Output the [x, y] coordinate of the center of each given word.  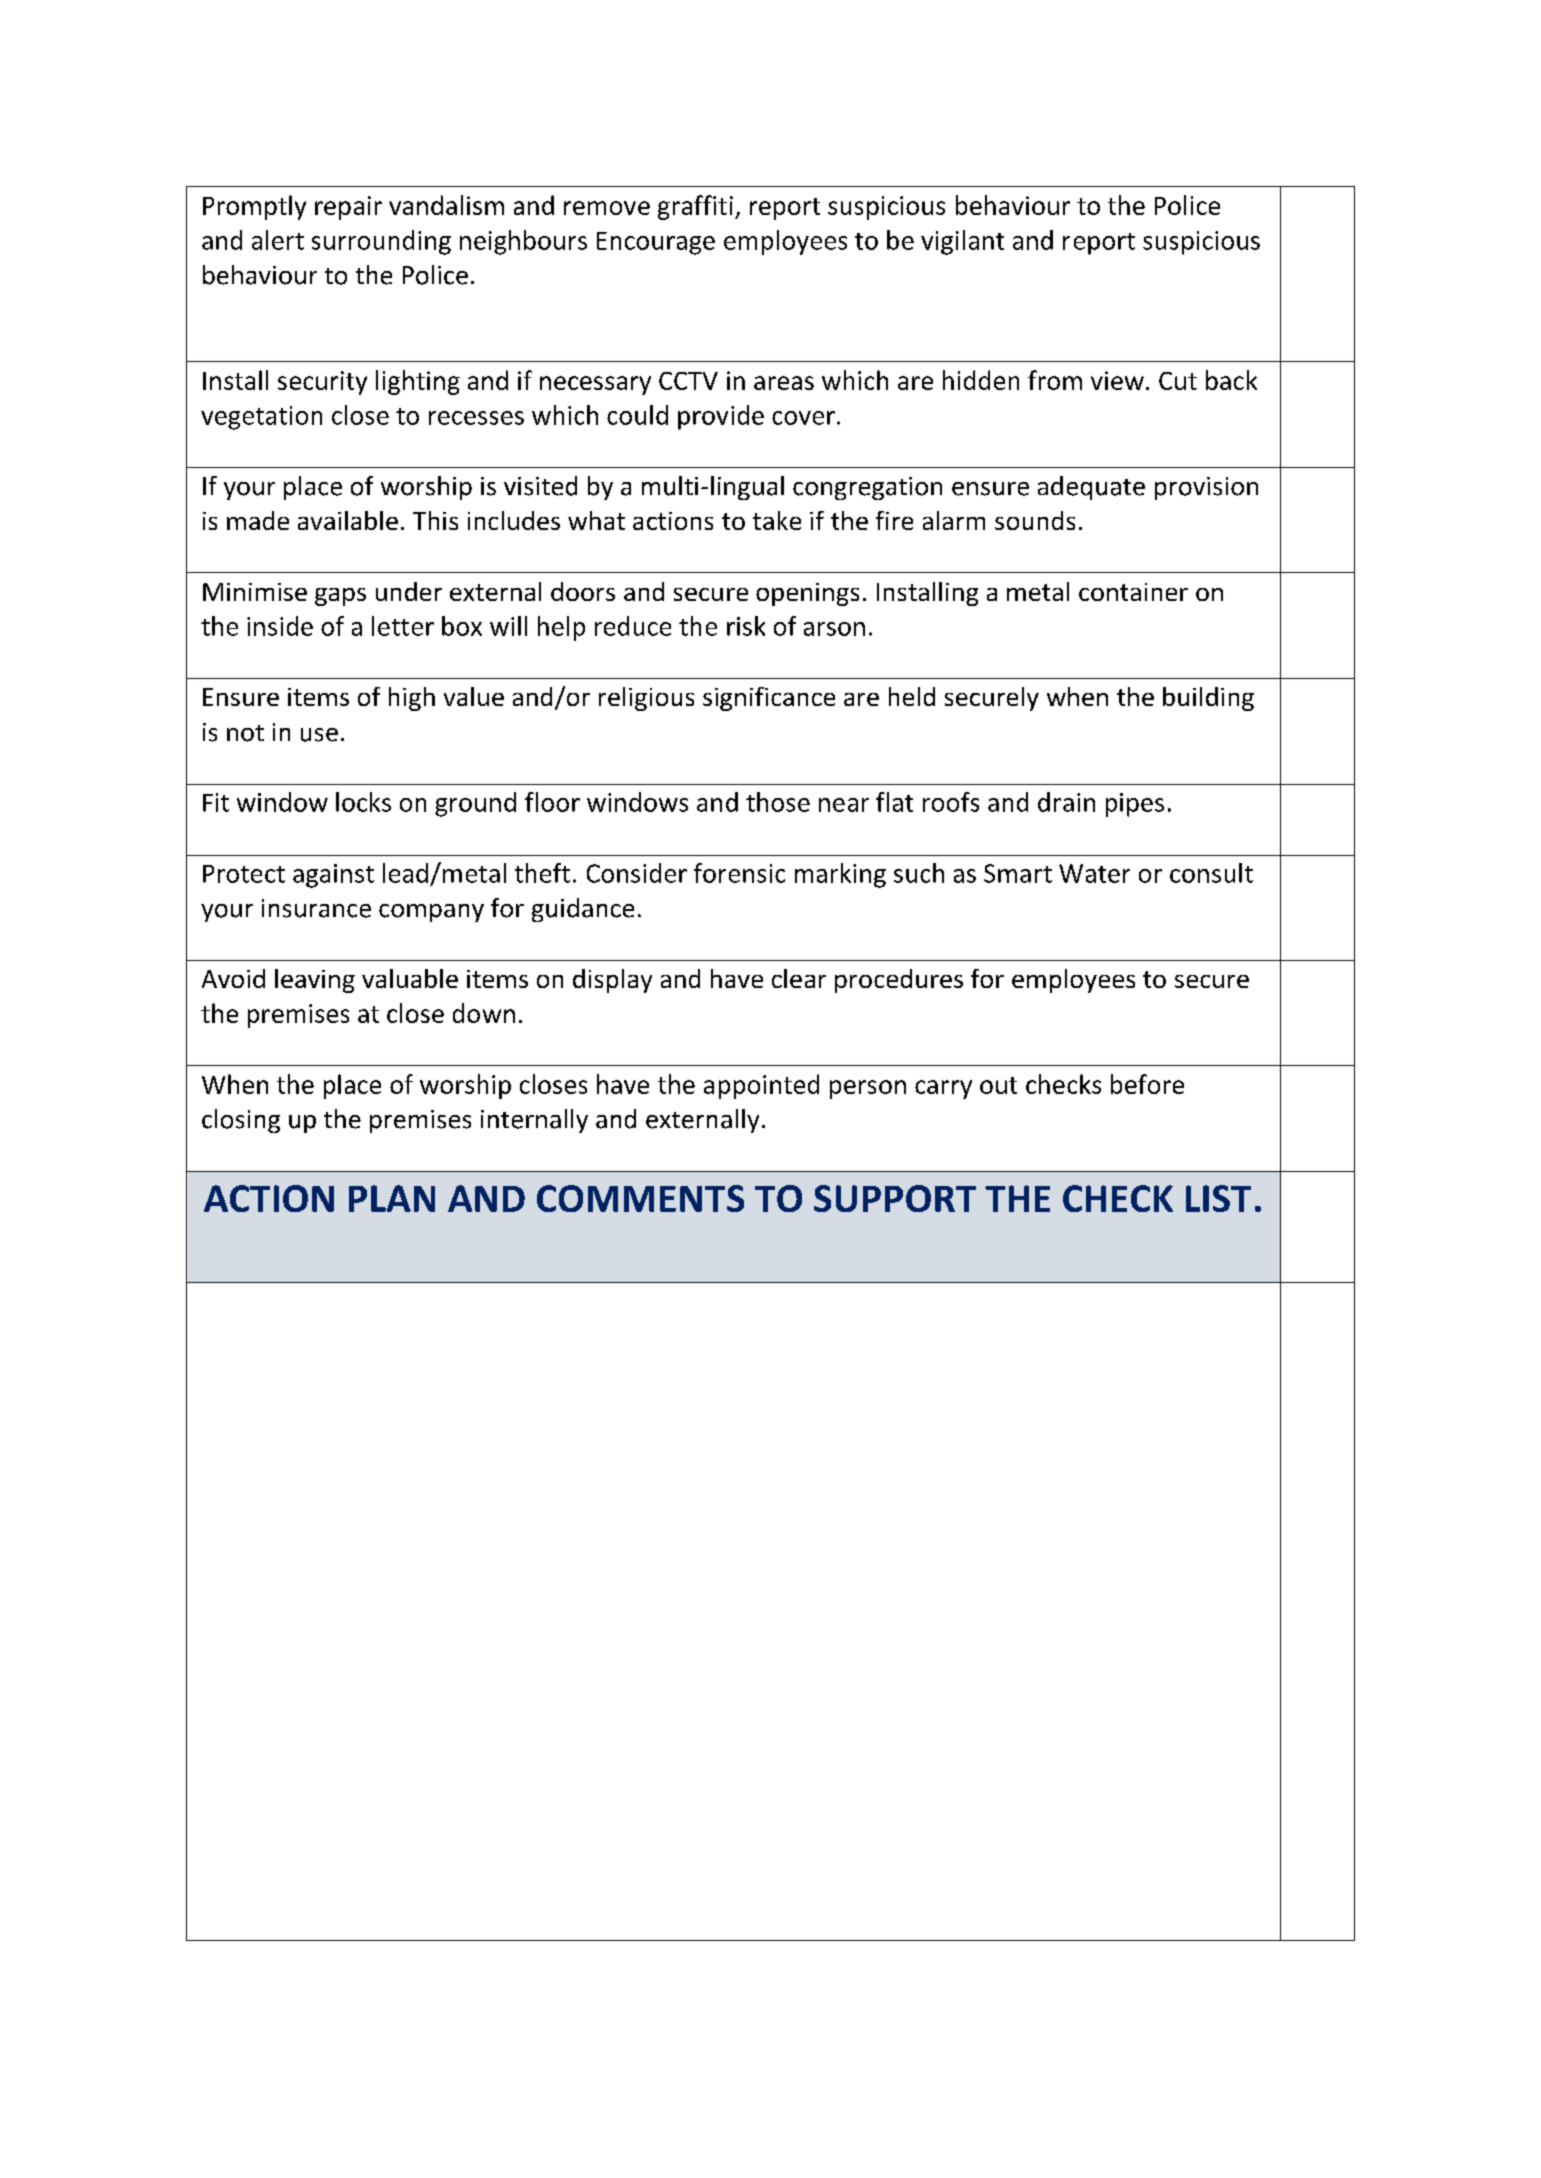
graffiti [695, 207]
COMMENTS [640, 1198]
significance [769, 699]
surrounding [381, 242]
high [412, 699]
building [1208, 699]
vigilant [962, 242]
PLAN [392, 1198]
